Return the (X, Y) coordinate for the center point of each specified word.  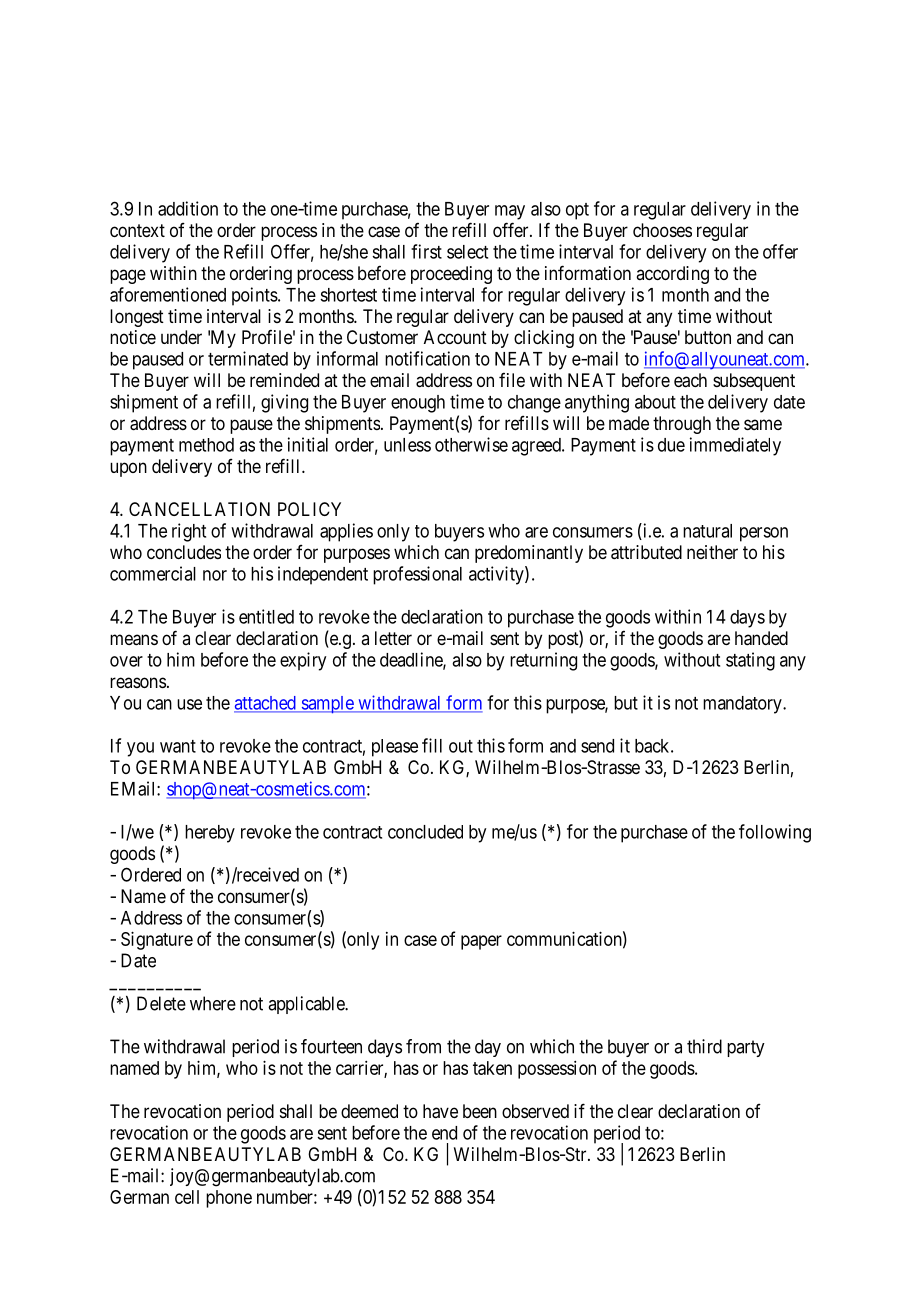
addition (188, 208)
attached (266, 704)
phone (229, 1199)
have (440, 1111)
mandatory (743, 705)
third (704, 1046)
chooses (662, 230)
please (395, 748)
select (467, 252)
